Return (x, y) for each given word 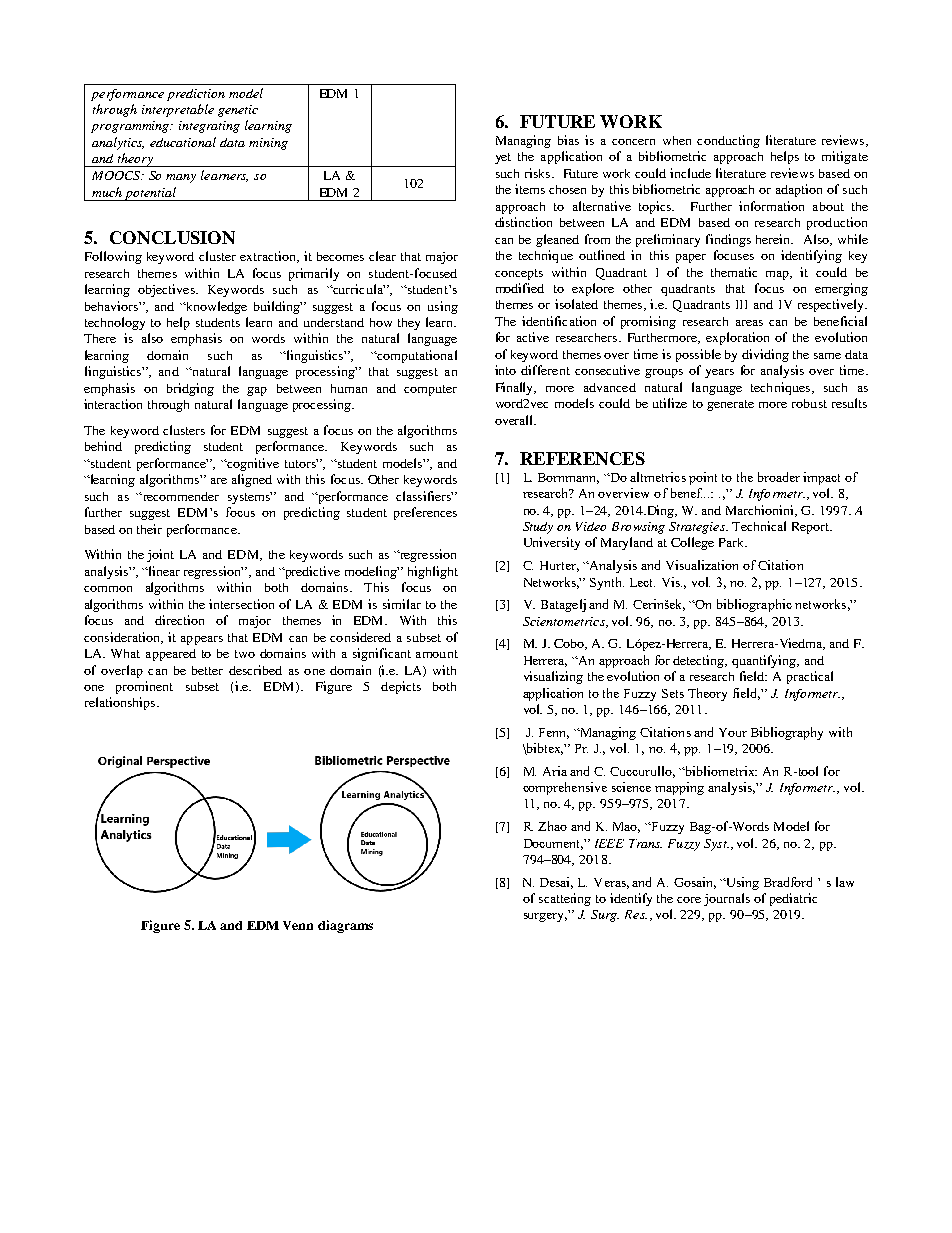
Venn (298, 925)
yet (503, 158)
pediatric (793, 899)
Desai (556, 883)
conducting (728, 141)
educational (183, 142)
